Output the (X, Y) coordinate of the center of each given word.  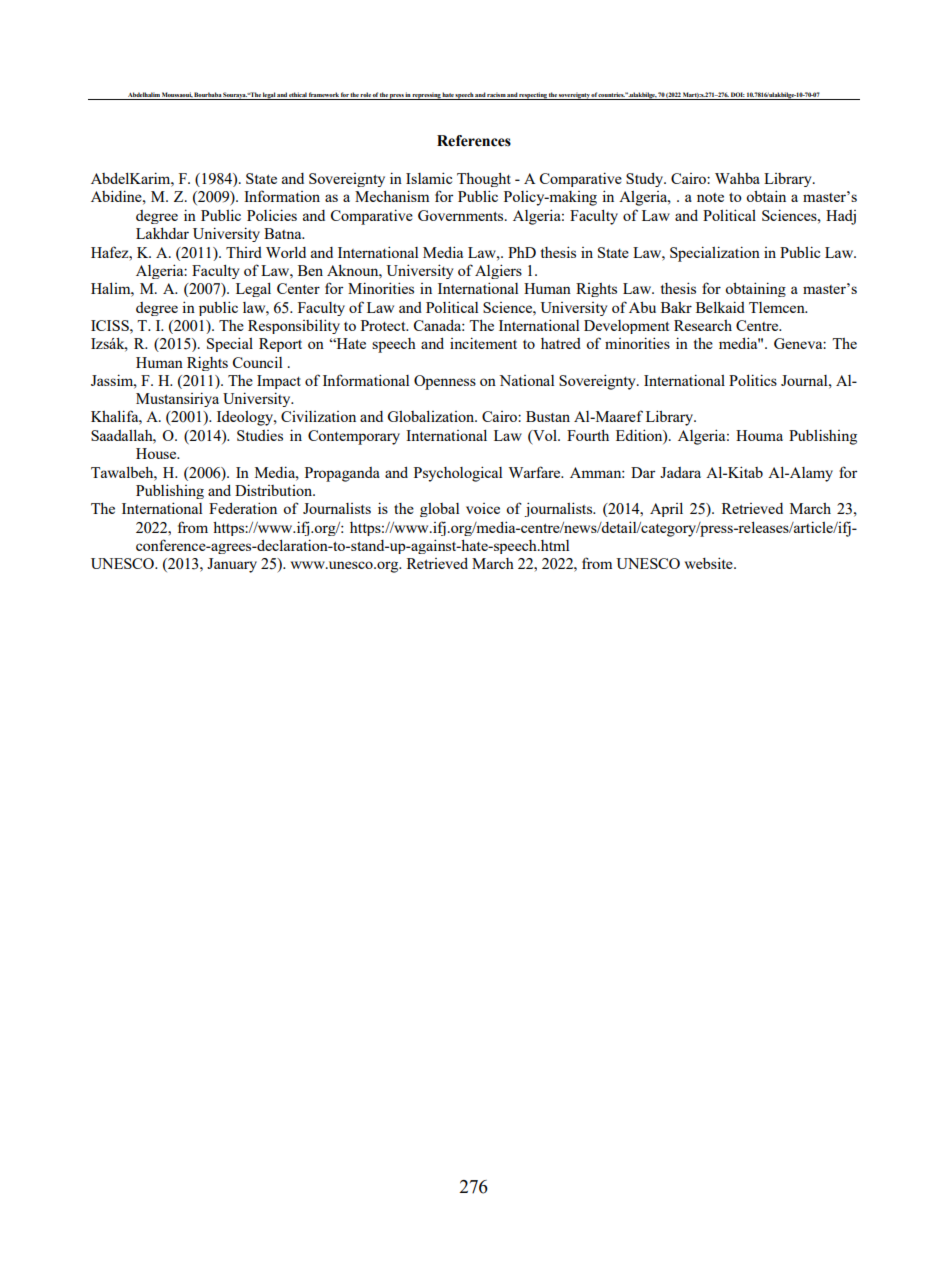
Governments (462, 215)
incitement (483, 343)
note (710, 197)
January (232, 565)
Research (703, 325)
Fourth (588, 435)
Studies (260, 435)
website (710, 563)
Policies (272, 215)
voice (483, 508)
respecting (533, 96)
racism (496, 94)
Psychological (458, 474)
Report (280, 345)
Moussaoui (177, 94)
